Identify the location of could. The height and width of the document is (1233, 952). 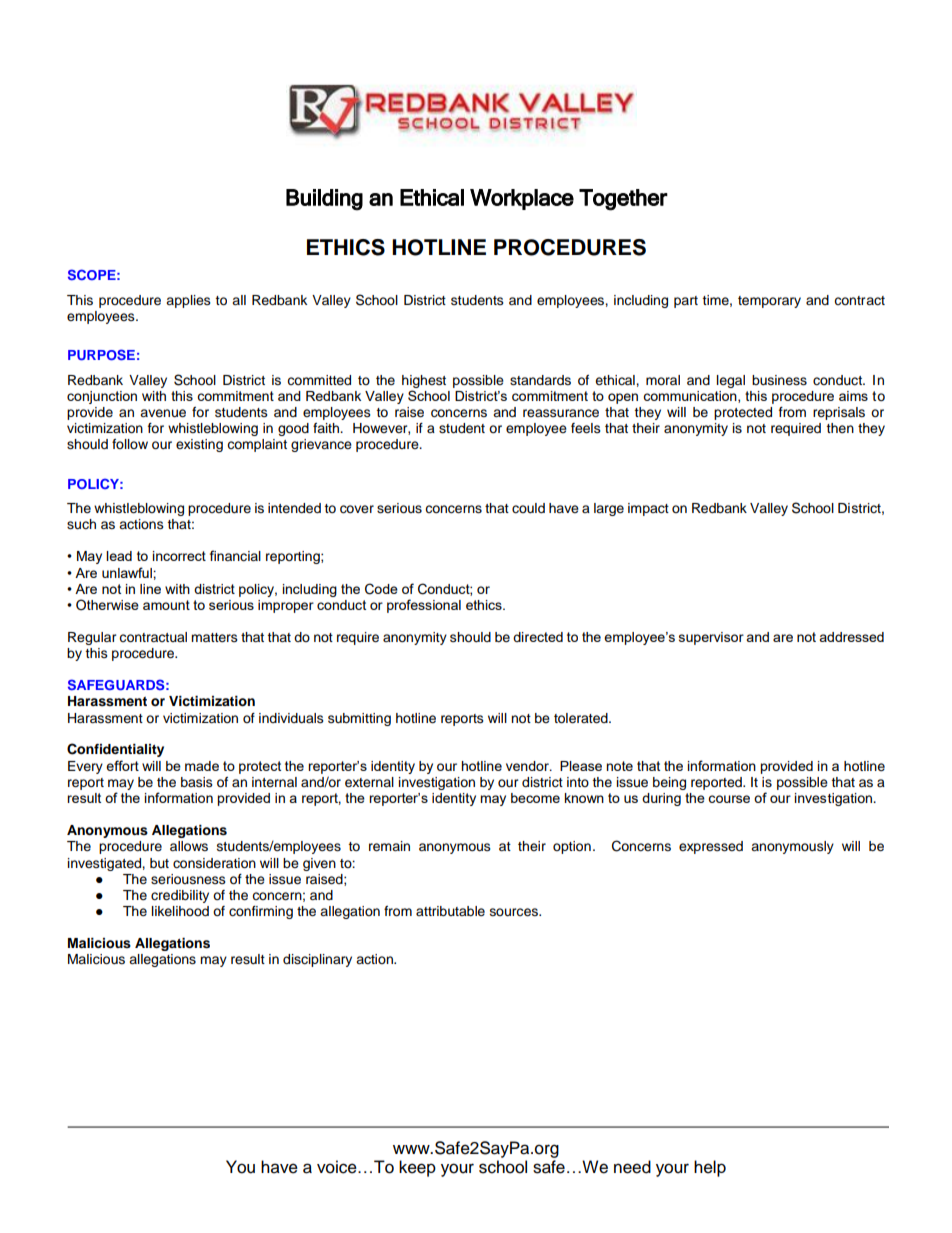
(528, 508).
